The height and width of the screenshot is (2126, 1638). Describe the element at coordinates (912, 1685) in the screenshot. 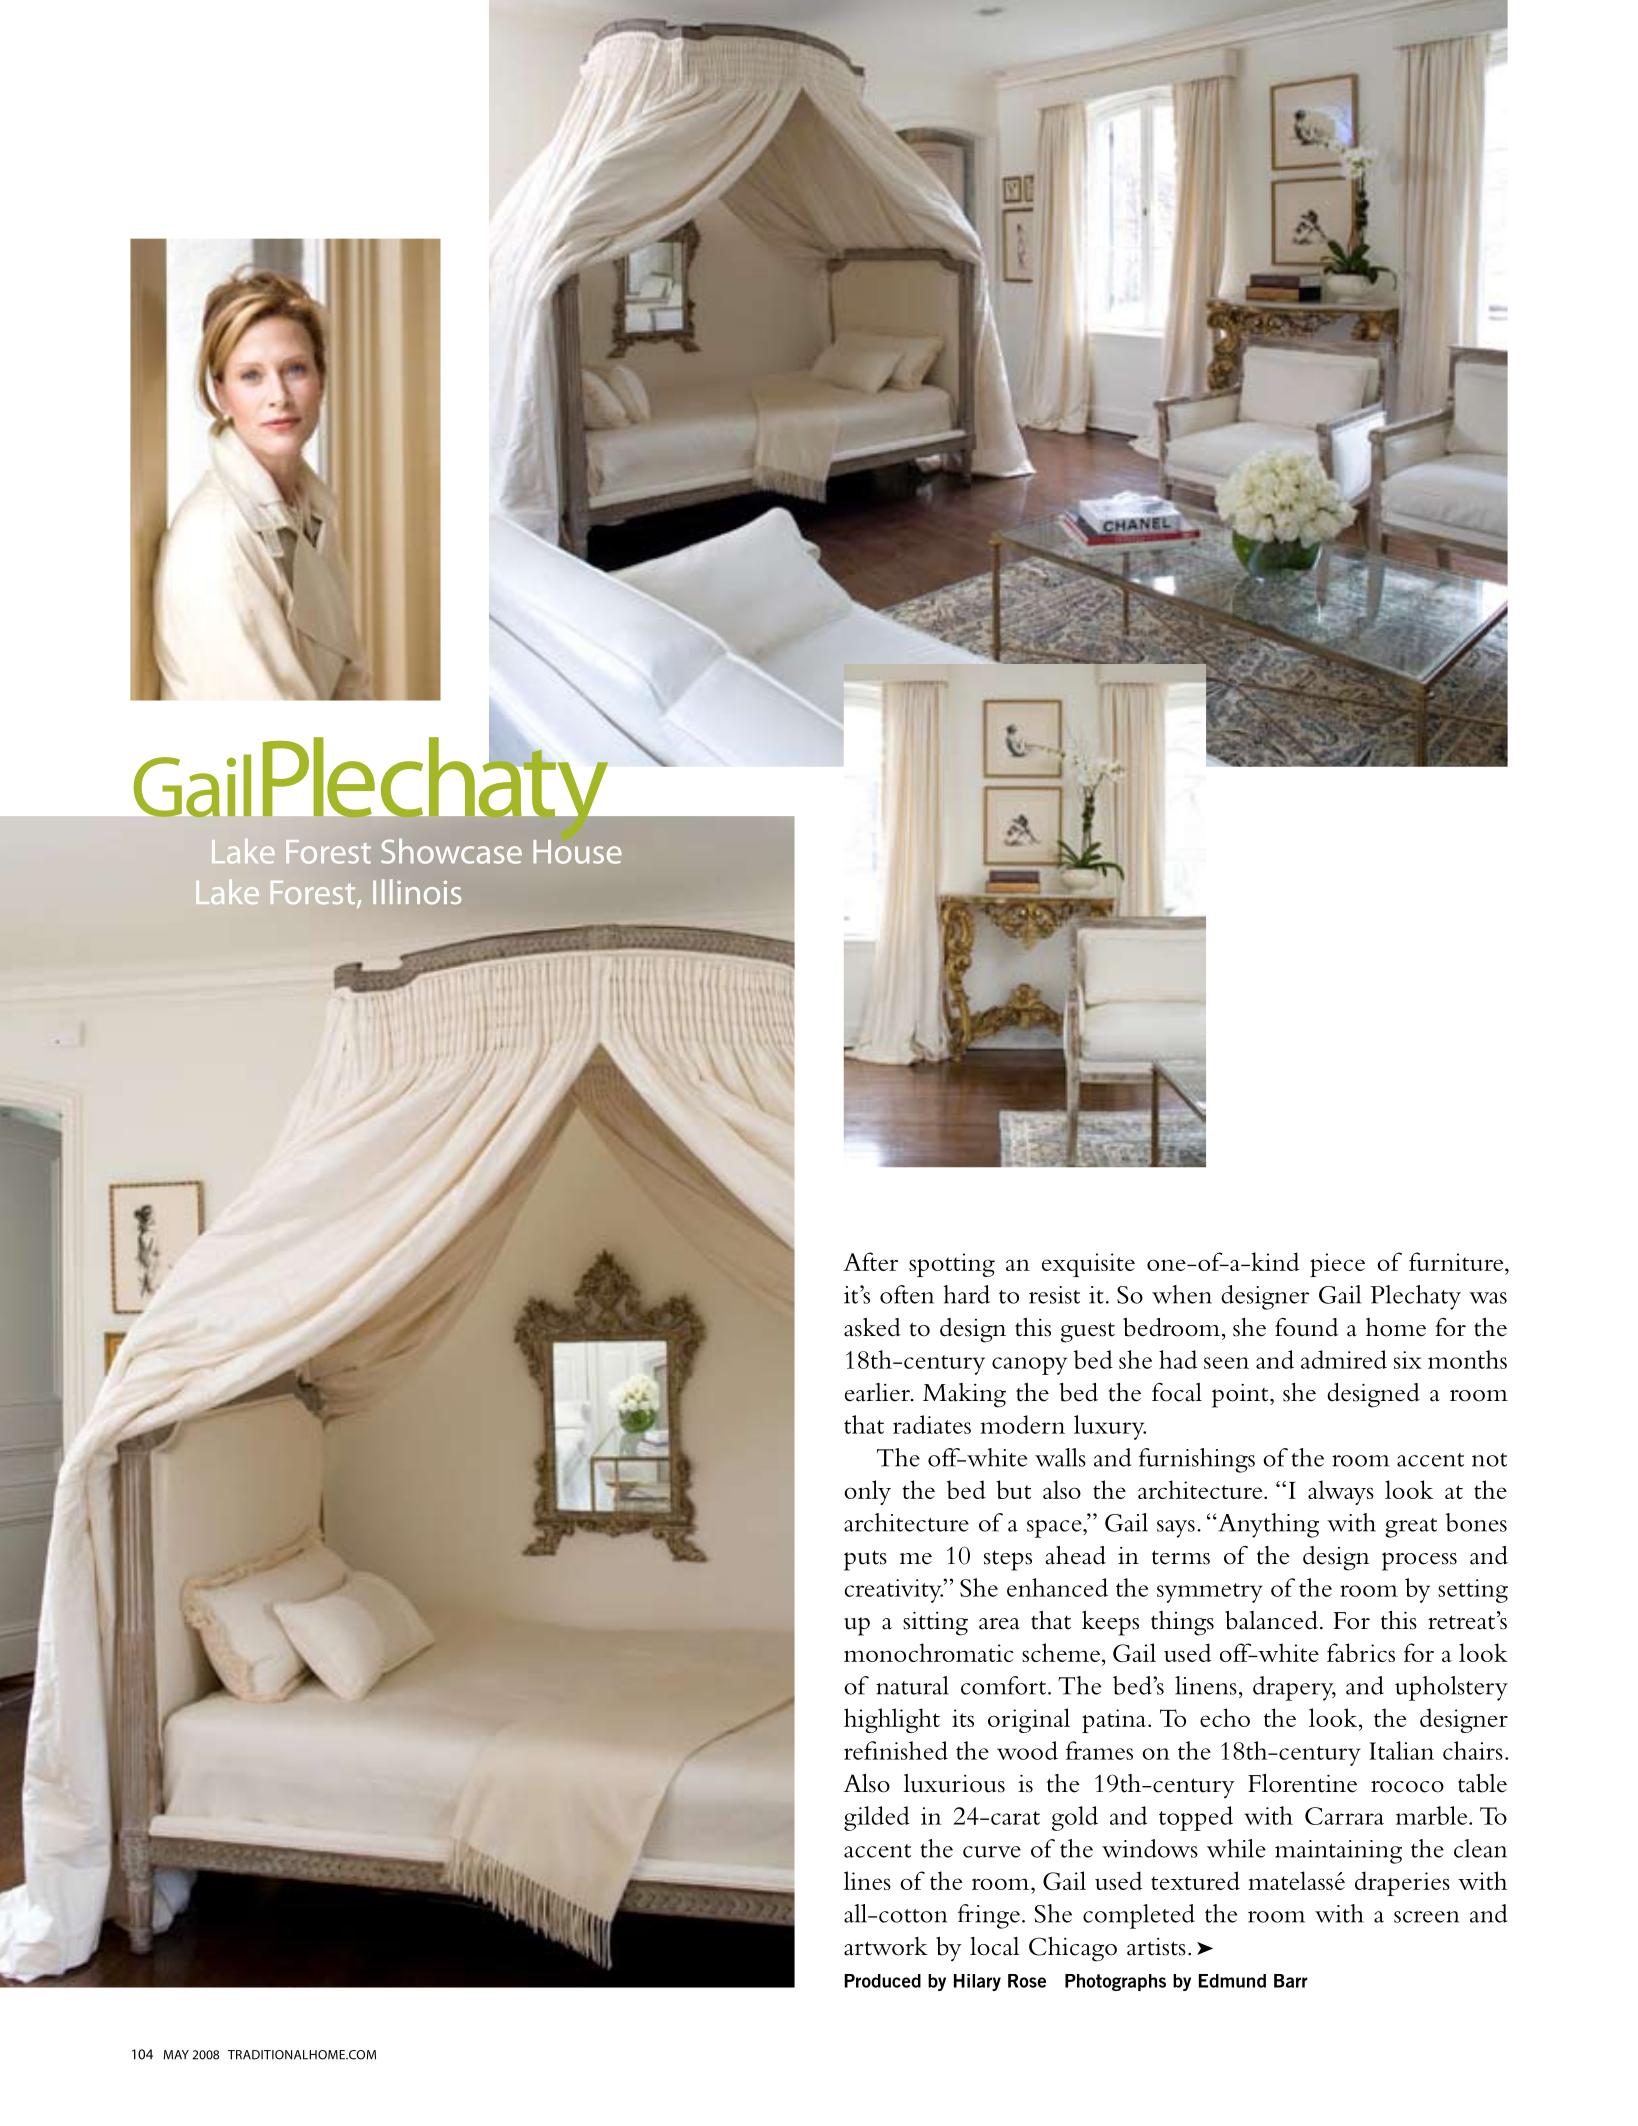

I see `natural` at that location.
